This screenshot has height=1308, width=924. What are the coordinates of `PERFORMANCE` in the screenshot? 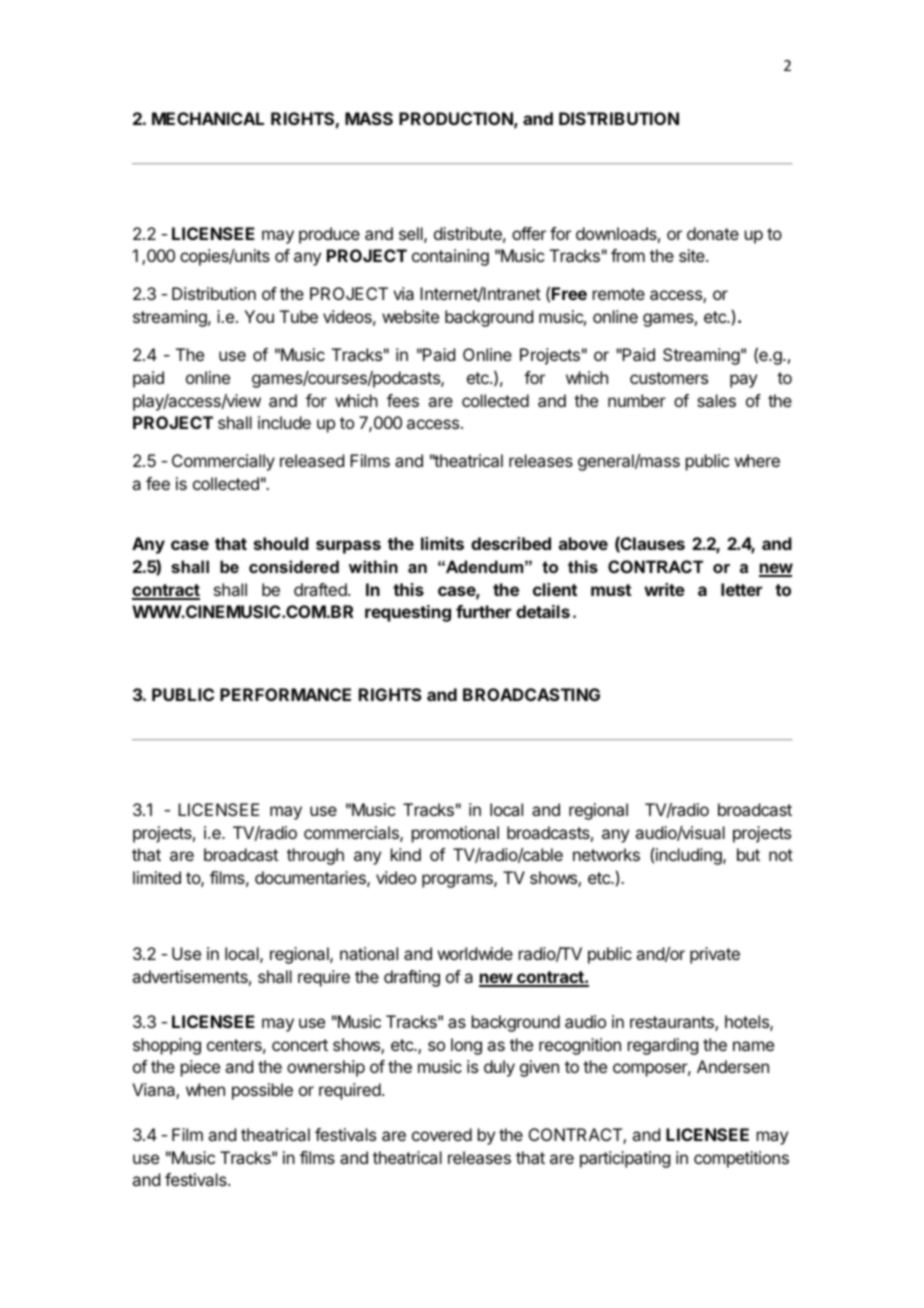 It's located at (285, 694).
